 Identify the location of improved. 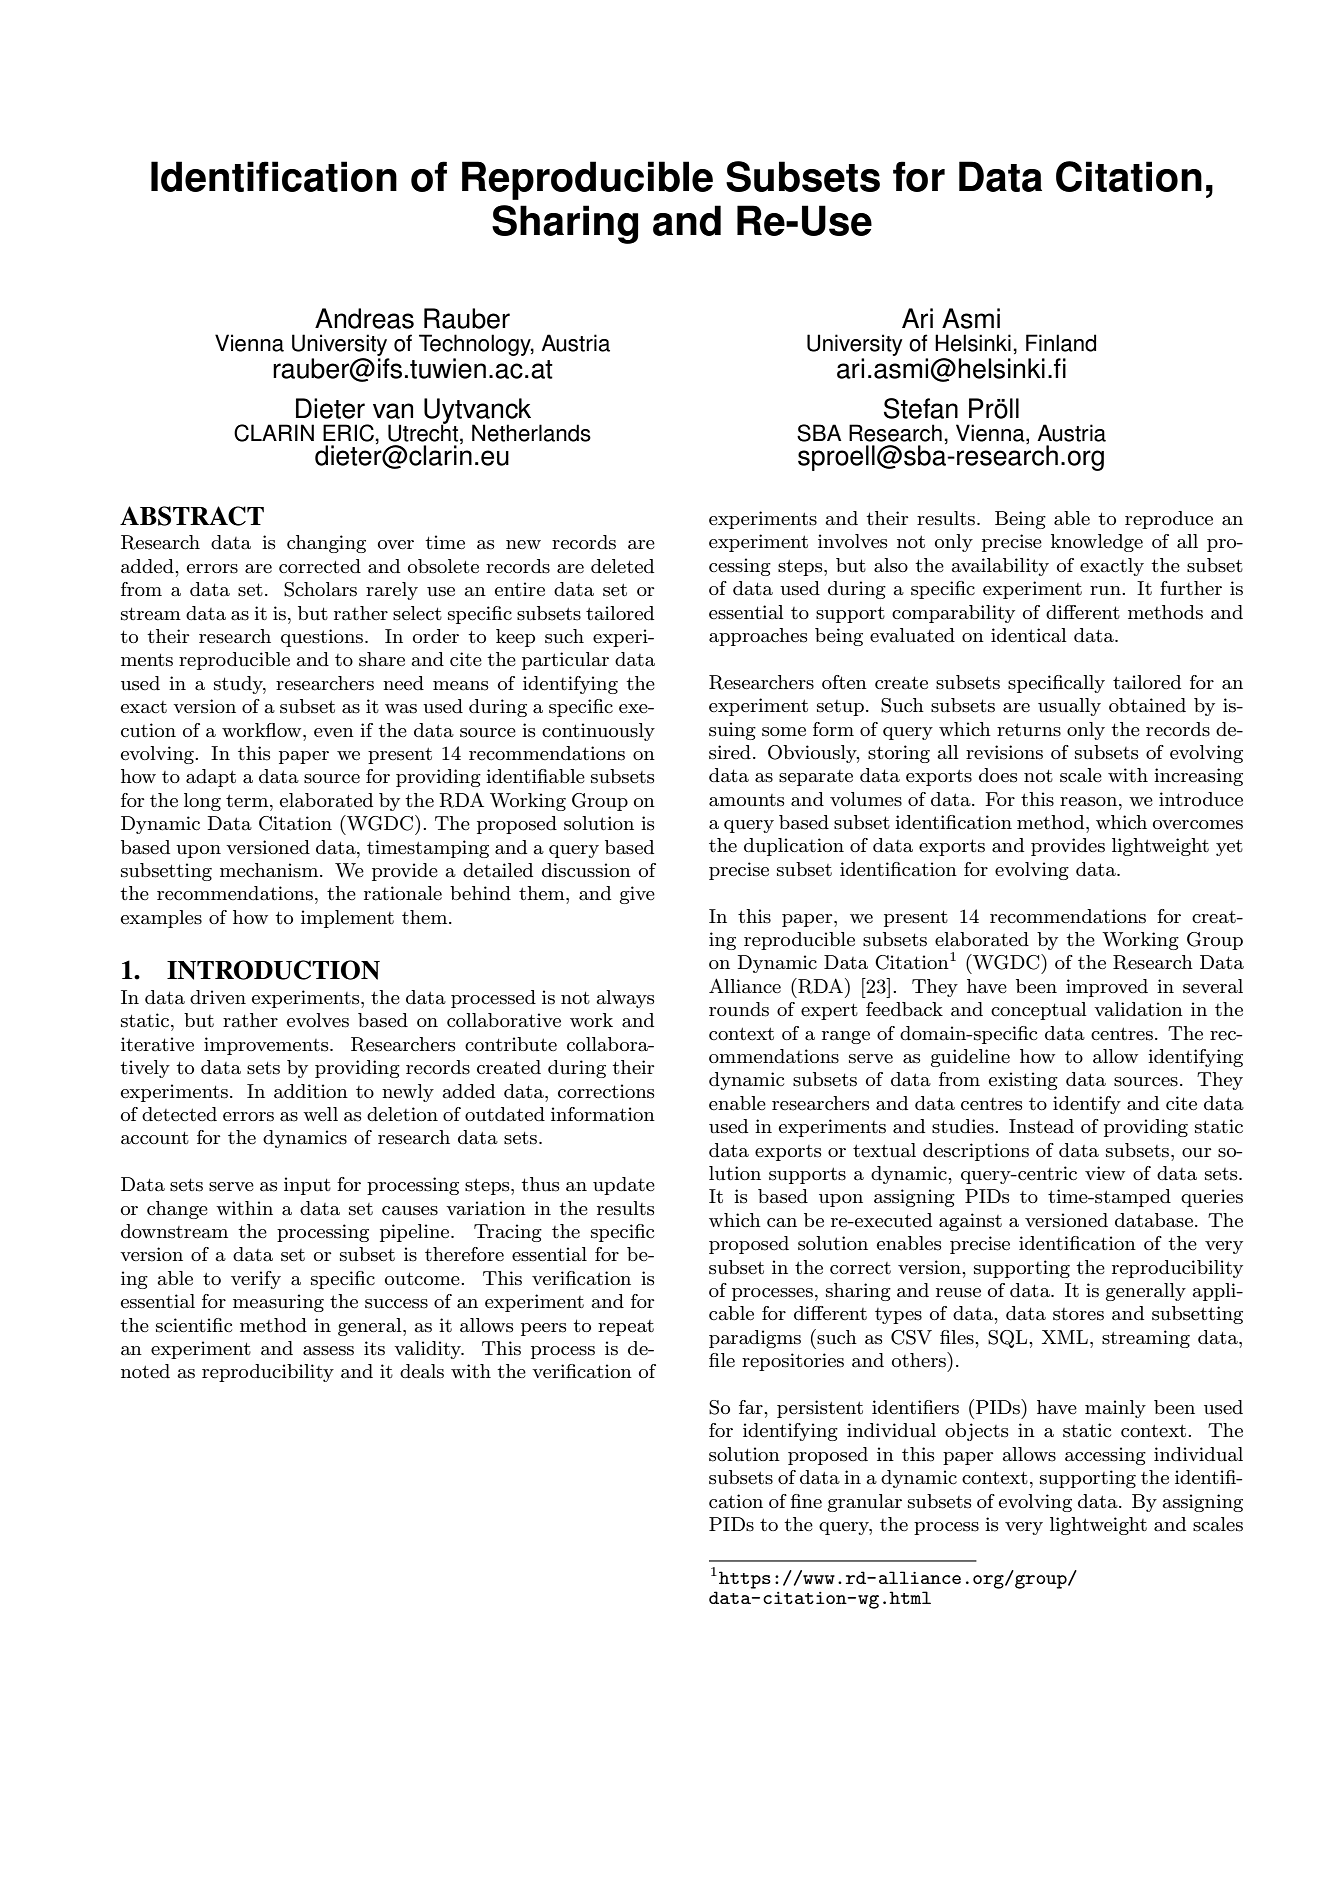
(1107, 988).
